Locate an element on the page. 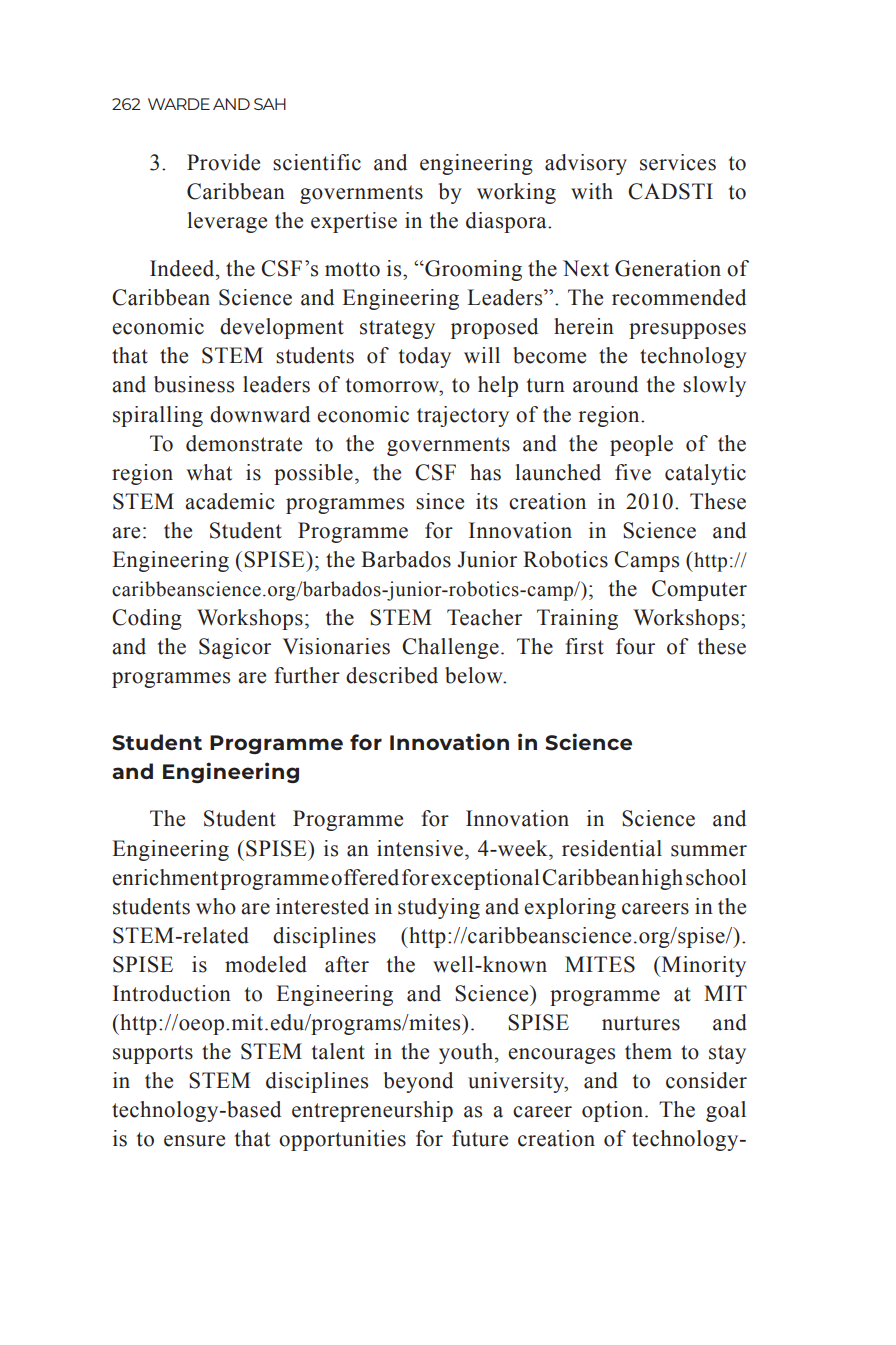 The height and width of the document is (1345, 896). people is located at coordinates (641, 445).
